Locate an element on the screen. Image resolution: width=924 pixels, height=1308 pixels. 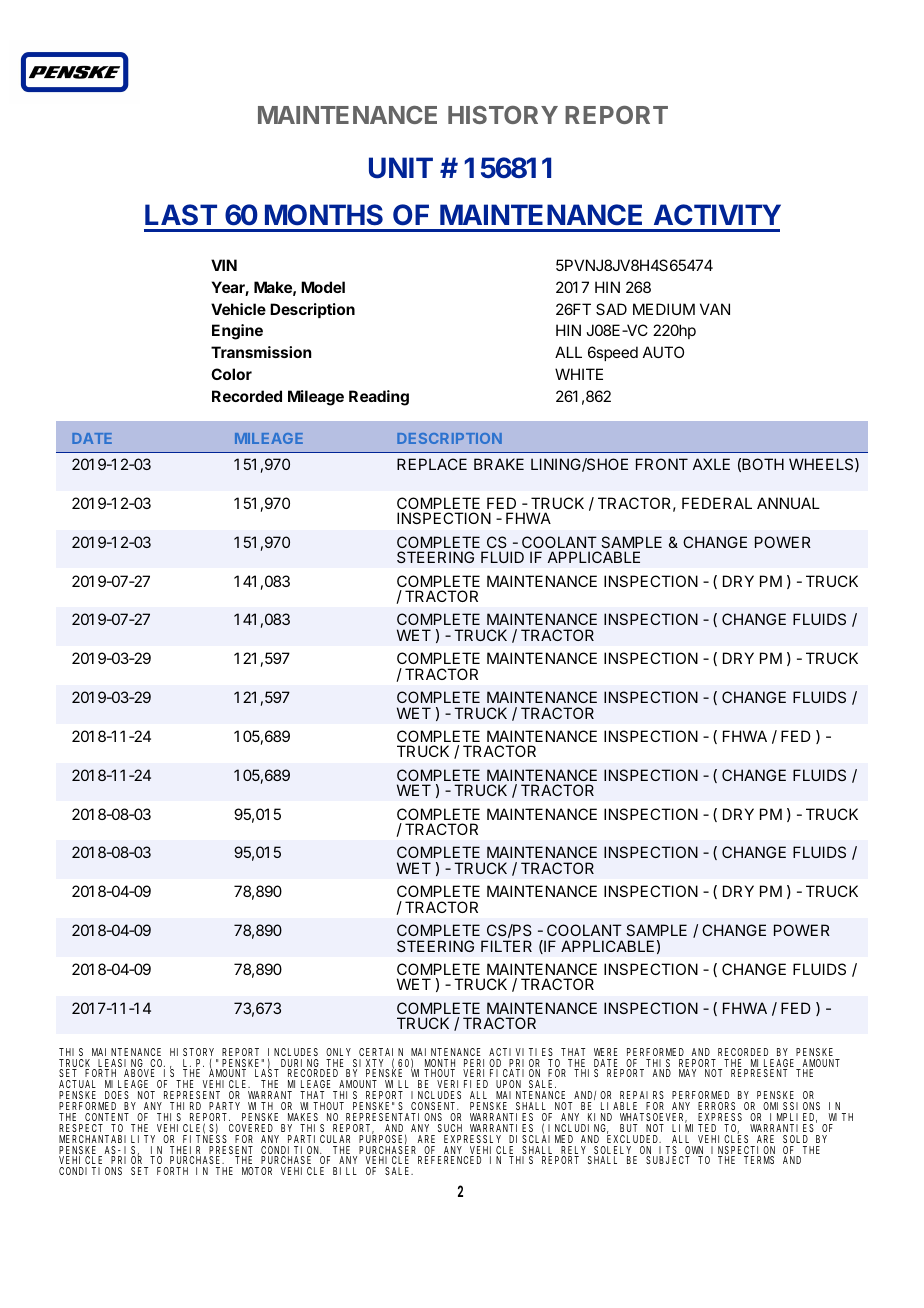
ACTIVITY is located at coordinates (717, 215).
